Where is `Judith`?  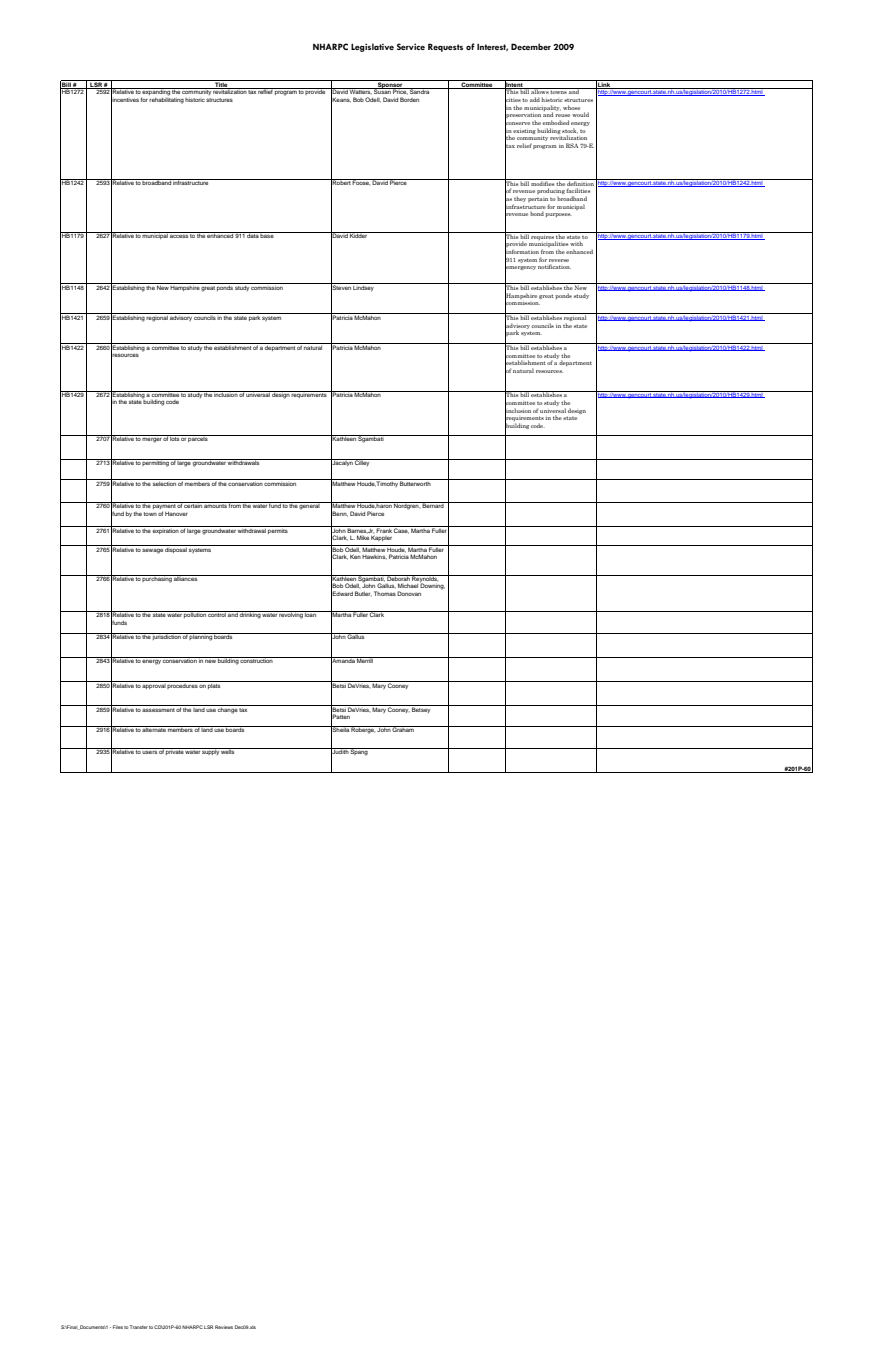 Judith is located at coordinates (340, 752).
